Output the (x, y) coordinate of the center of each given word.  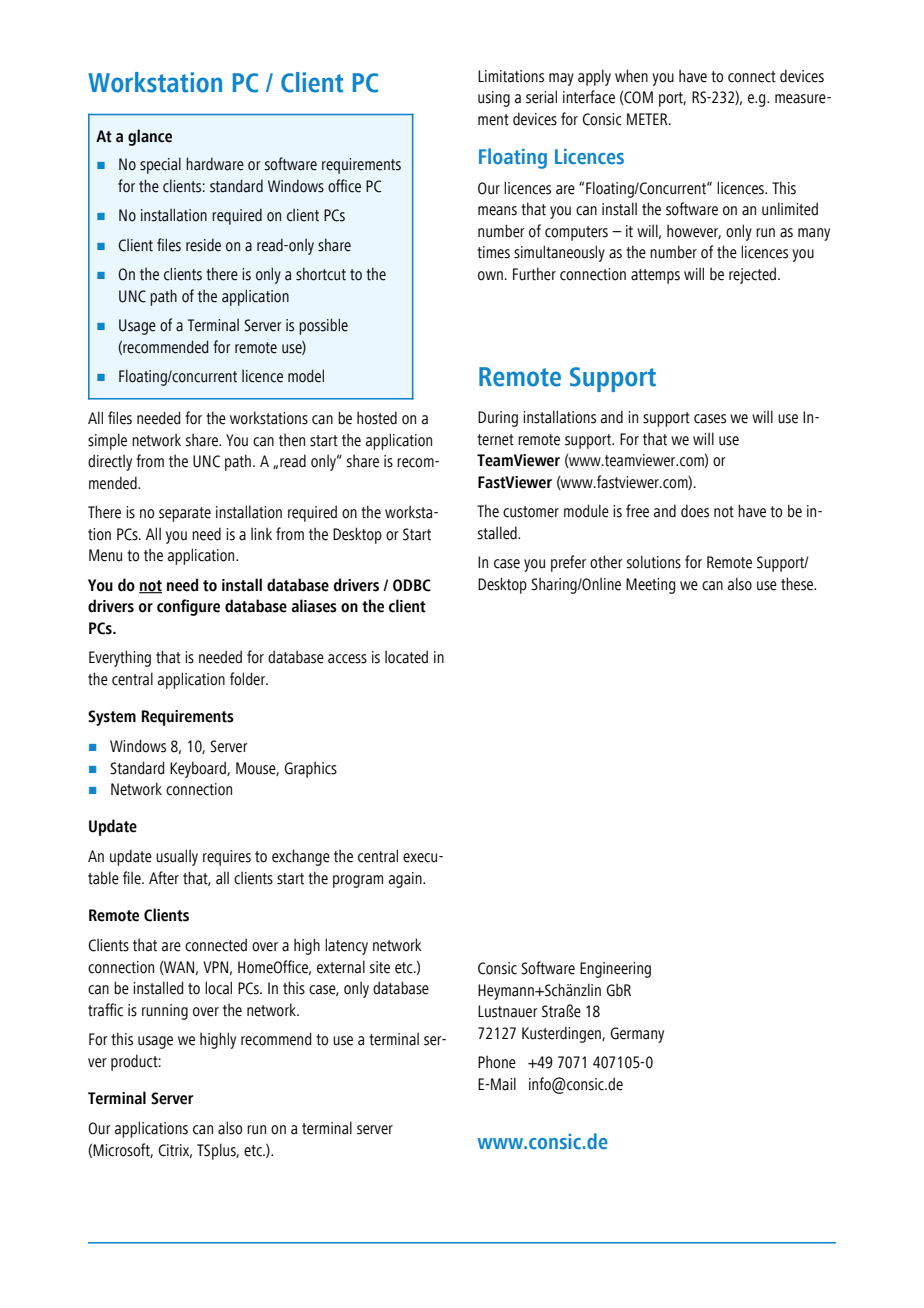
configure (188, 607)
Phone (497, 1062)
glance (150, 137)
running (165, 1012)
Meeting (651, 586)
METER (648, 119)
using (494, 99)
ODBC (412, 585)
